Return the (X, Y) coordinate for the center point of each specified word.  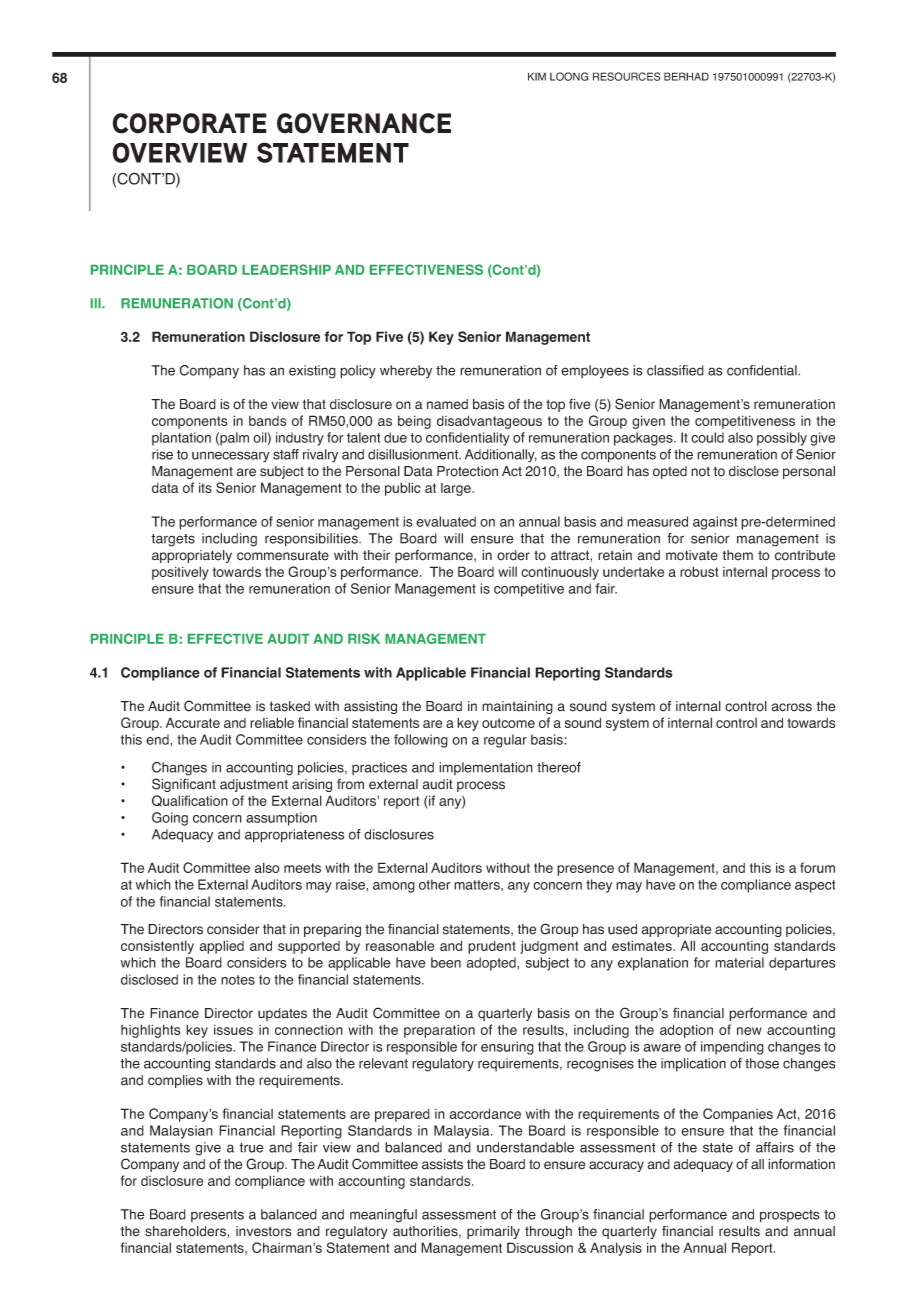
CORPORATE (189, 123)
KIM (537, 76)
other (435, 884)
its (205, 487)
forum (817, 867)
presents (217, 1216)
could (707, 437)
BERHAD (686, 76)
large (457, 489)
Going (170, 819)
